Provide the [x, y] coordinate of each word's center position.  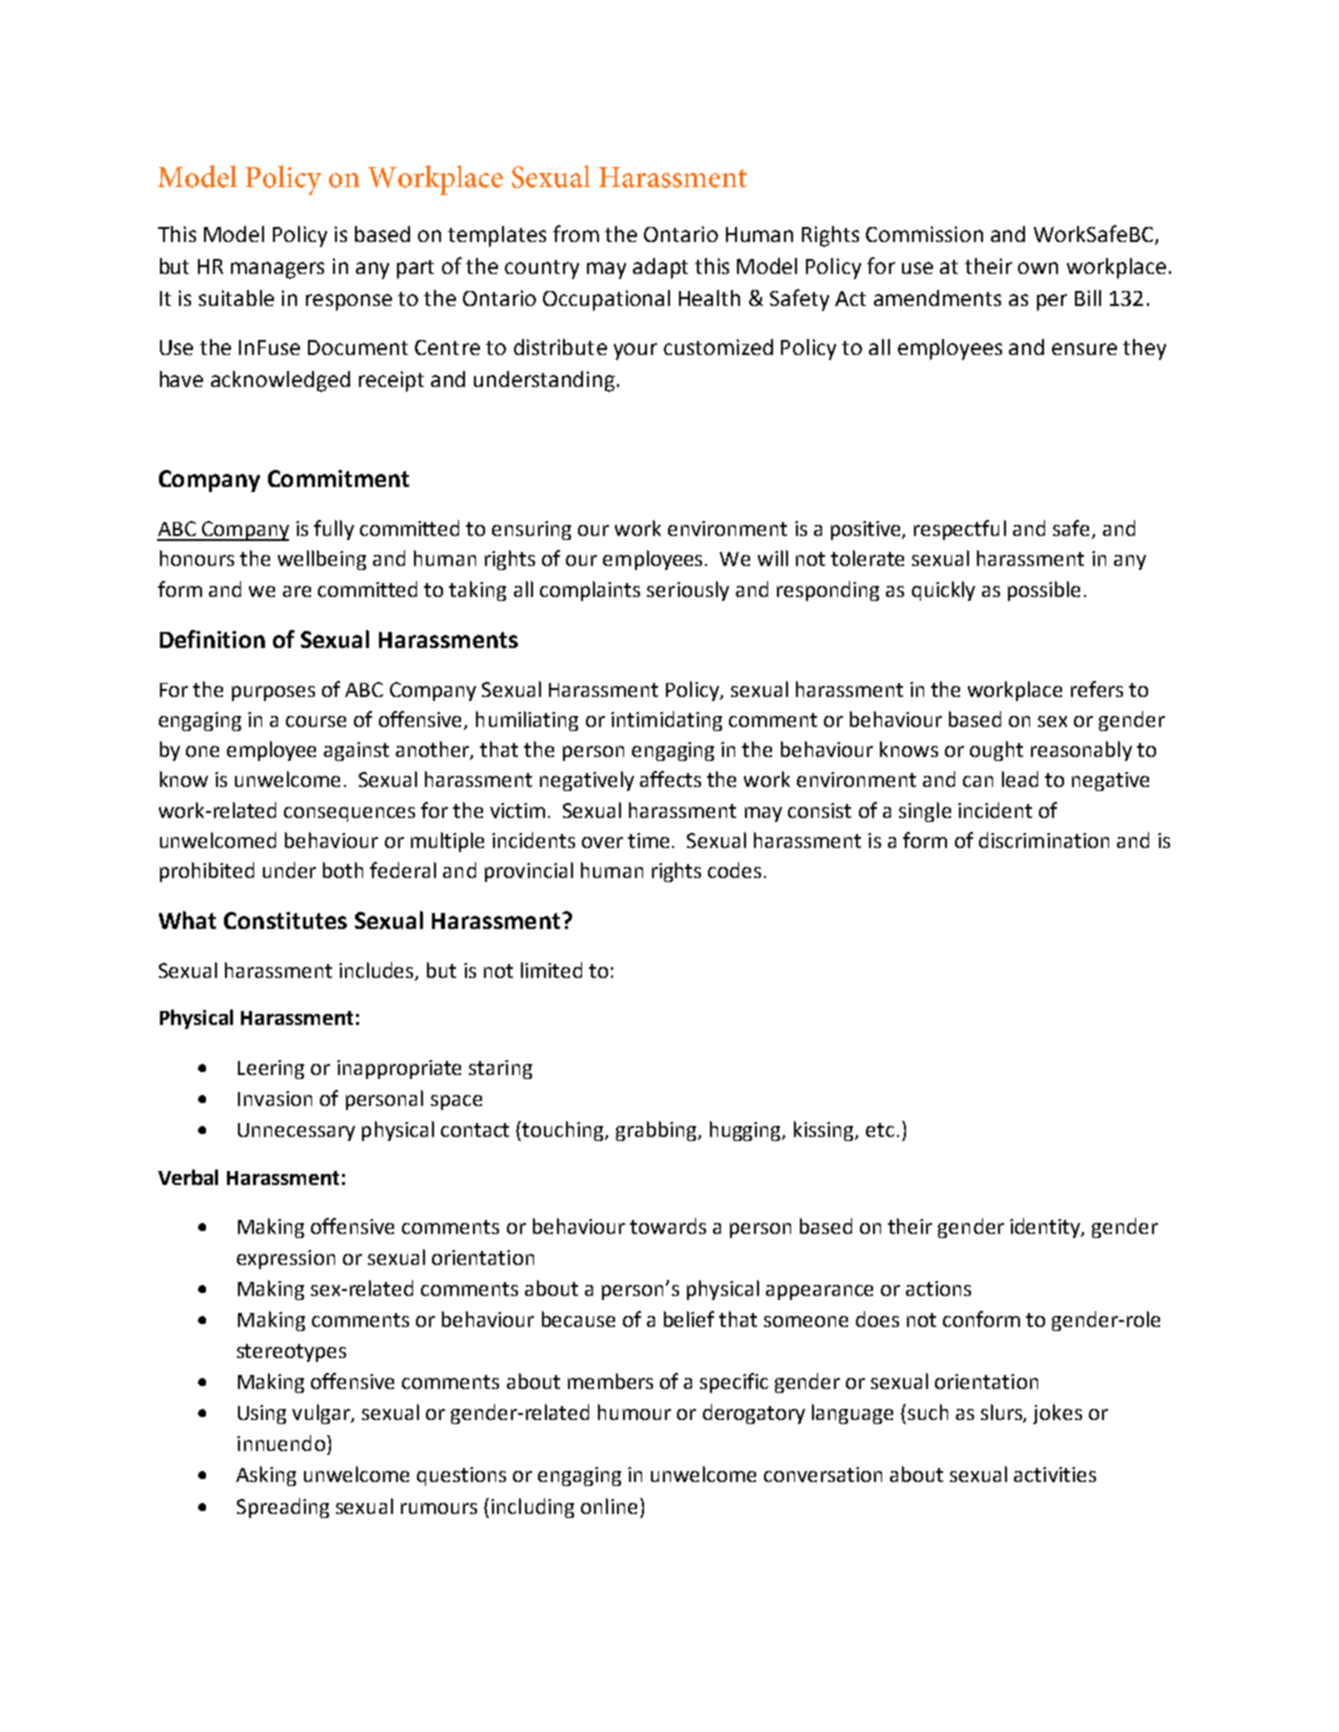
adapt [660, 268]
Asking [266, 1476]
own [1038, 268]
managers [277, 270]
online [609, 1506]
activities [1055, 1474]
